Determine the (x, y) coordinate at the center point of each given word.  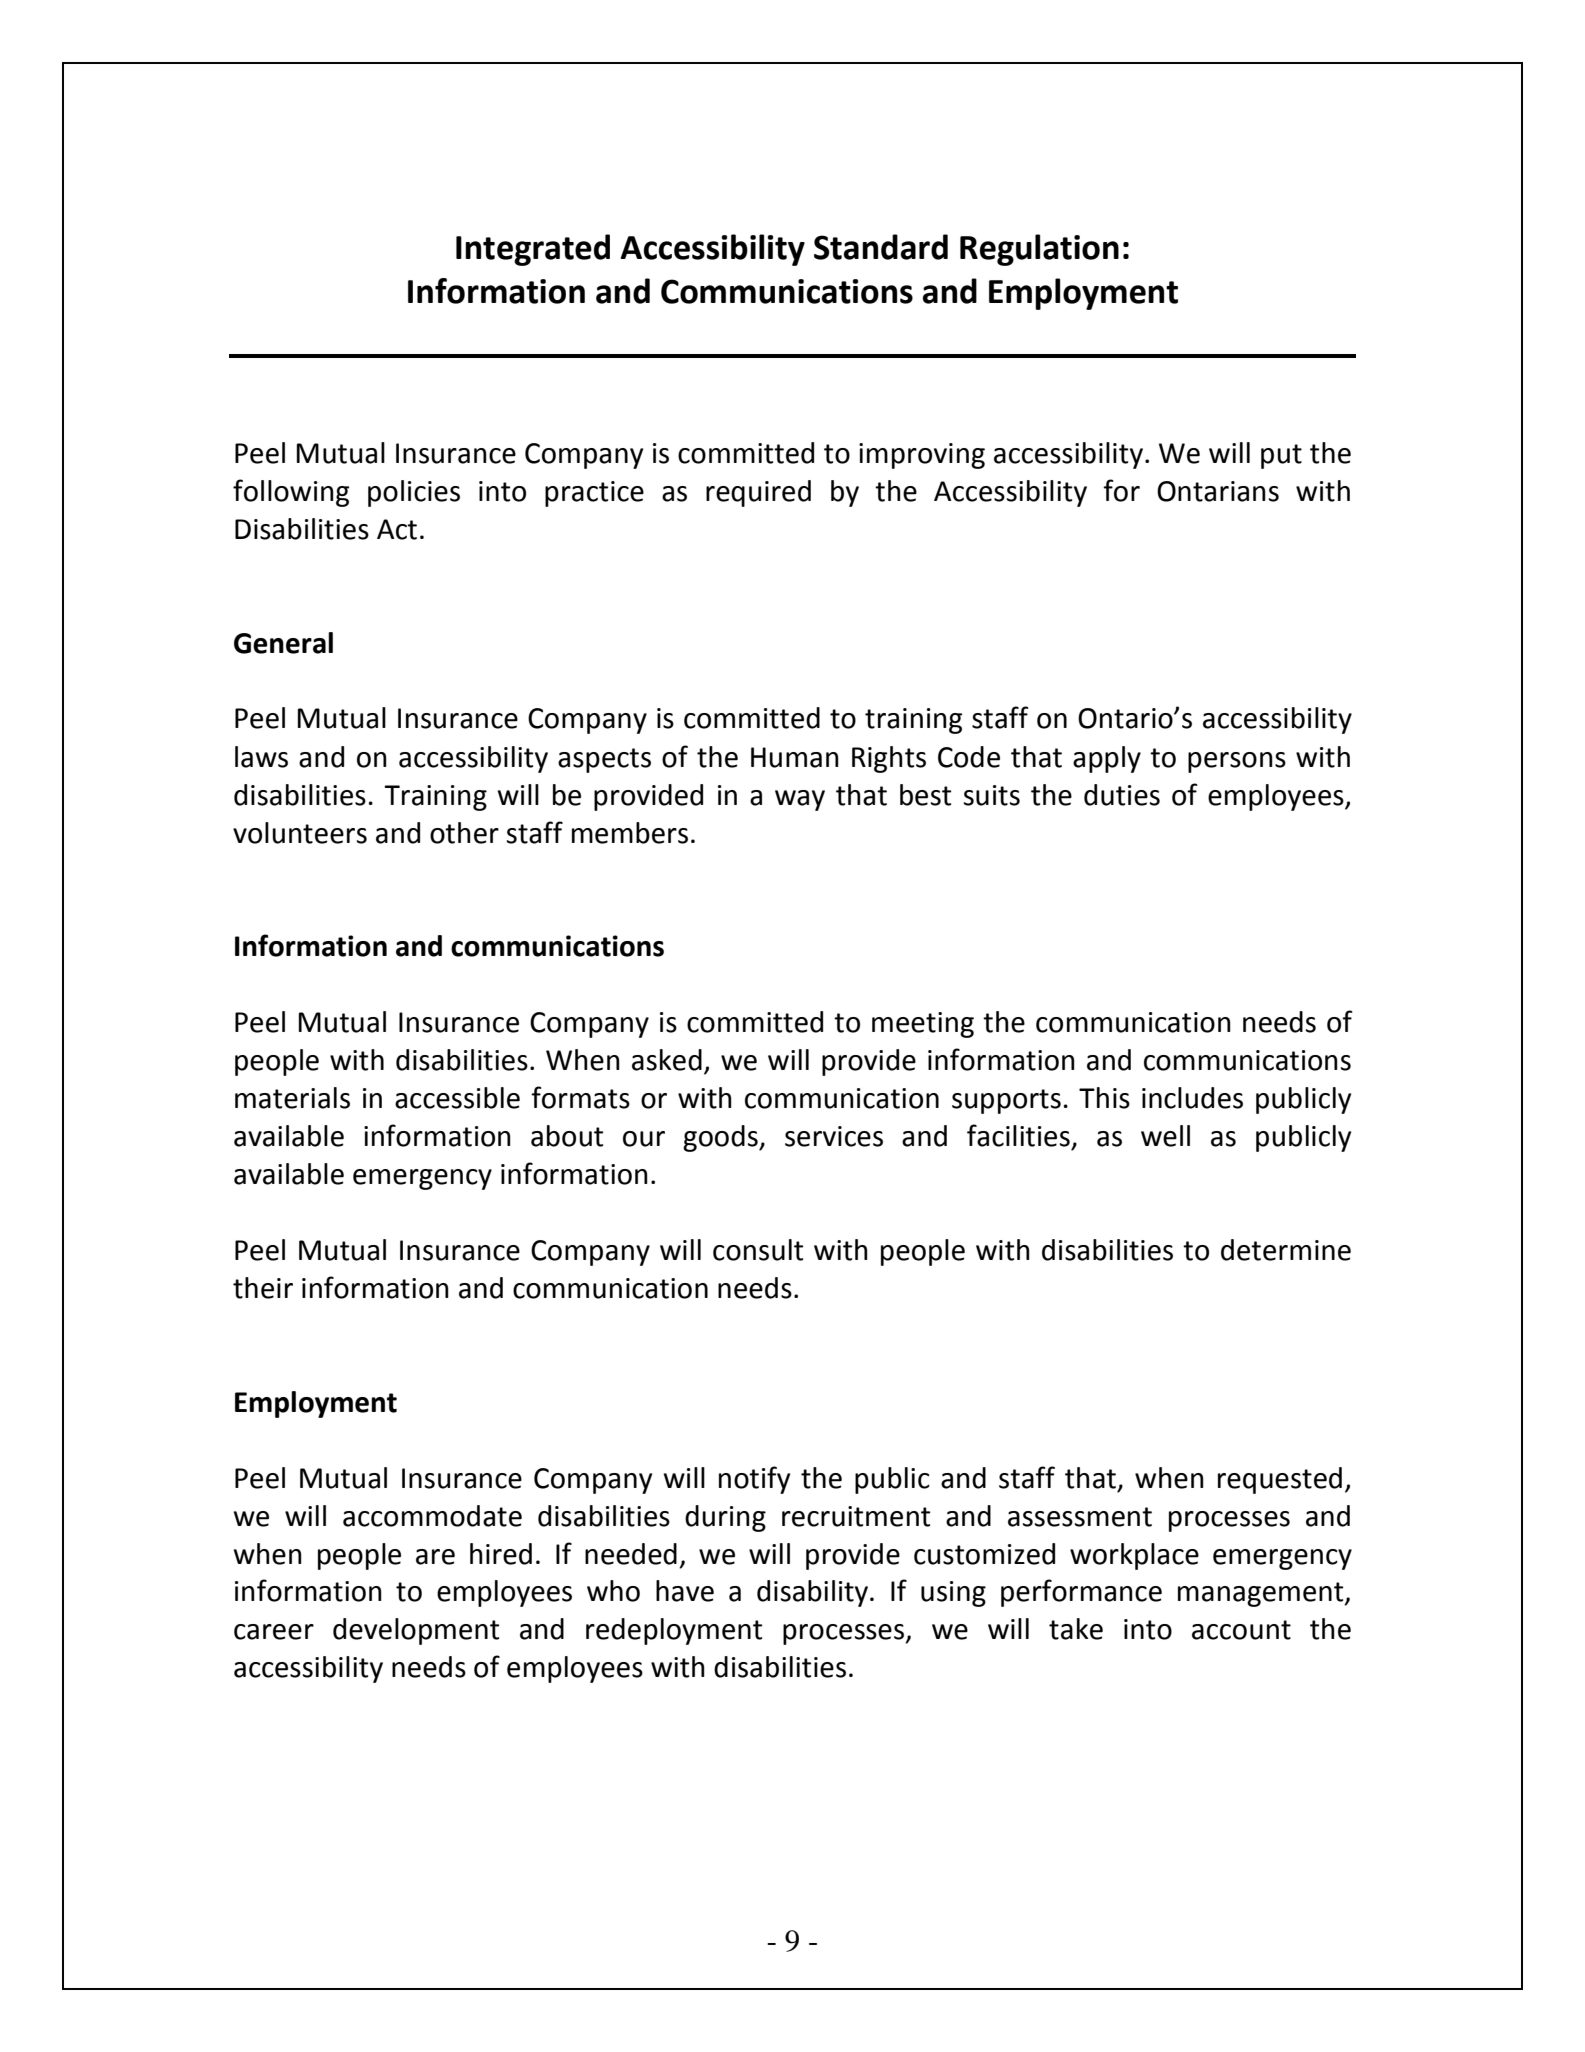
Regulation (1039, 250)
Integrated (533, 250)
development (416, 1631)
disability (812, 1593)
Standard (881, 247)
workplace (1134, 1556)
